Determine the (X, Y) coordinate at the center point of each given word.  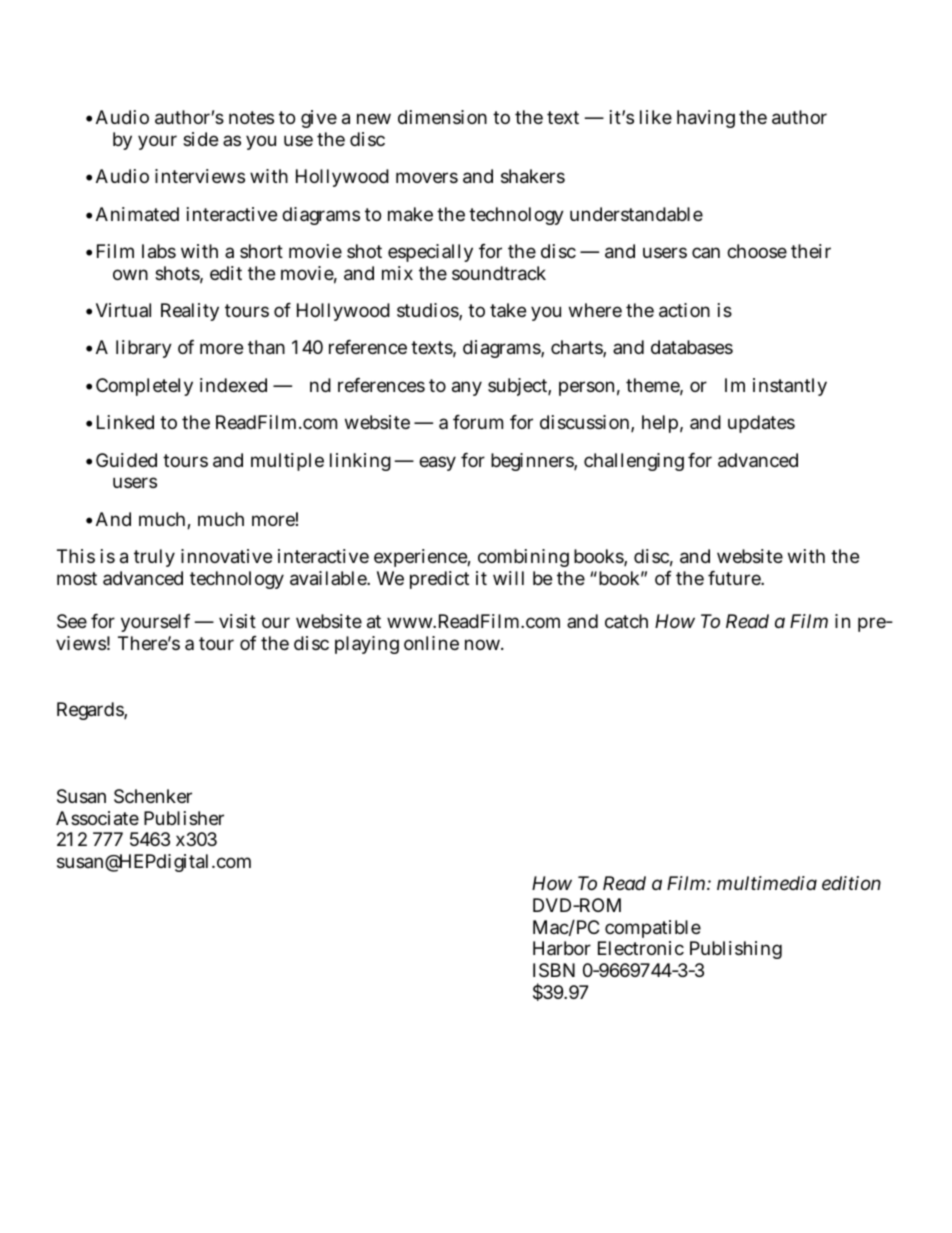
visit (237, 621)
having (706, 119)
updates (761, 424)
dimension (442, 117)
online (431, 643)
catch (626, 621)
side (200, 139)
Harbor (562, 948)
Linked (125, 422)
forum (478, 422)
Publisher (184, 818)
